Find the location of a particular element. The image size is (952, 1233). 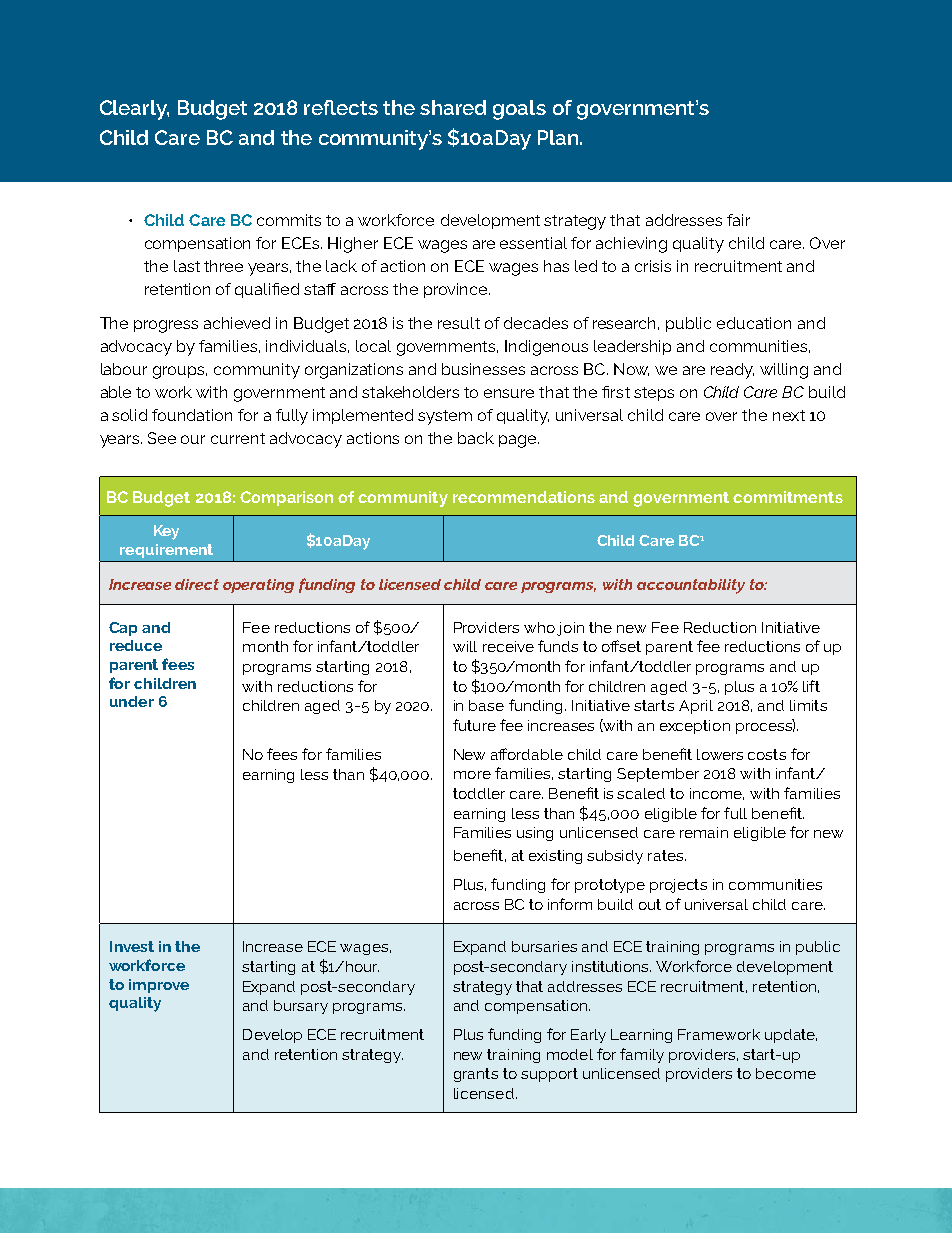

fair is located at coordinates (738, 220).
